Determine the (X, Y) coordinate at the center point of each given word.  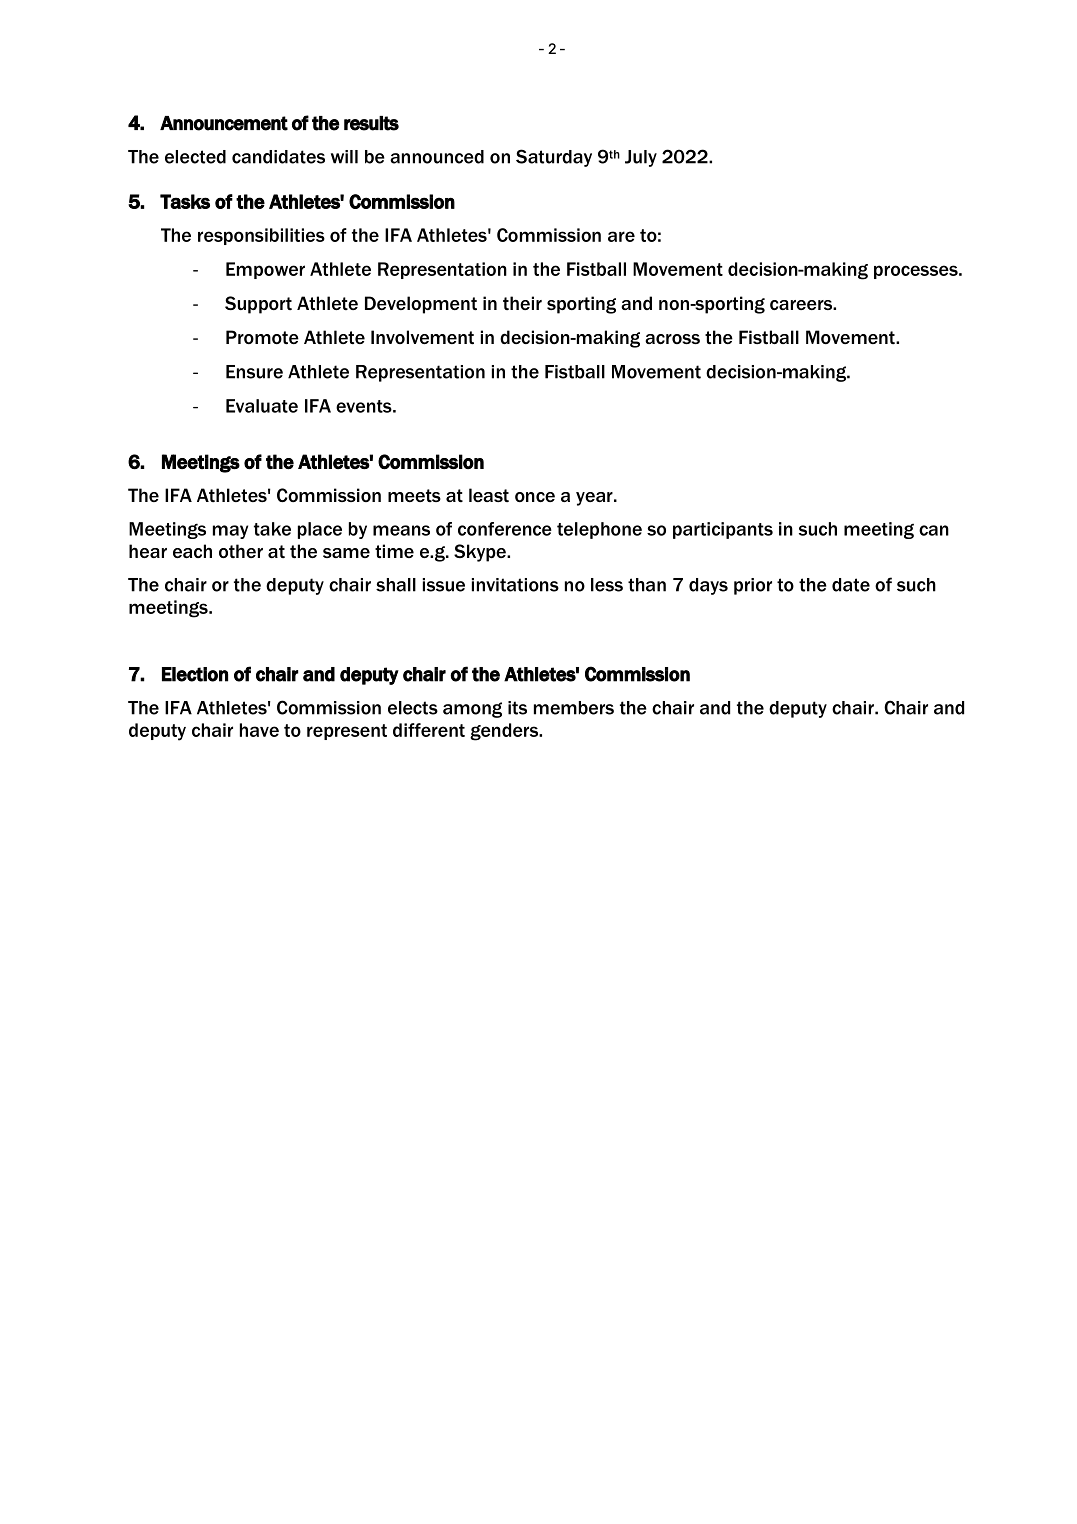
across (672, 339)
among (472, 710)
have (259, 730)
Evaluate (262, 406)
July (641, 158)
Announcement (224, 123)
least (489, 495)
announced (437, 157)
